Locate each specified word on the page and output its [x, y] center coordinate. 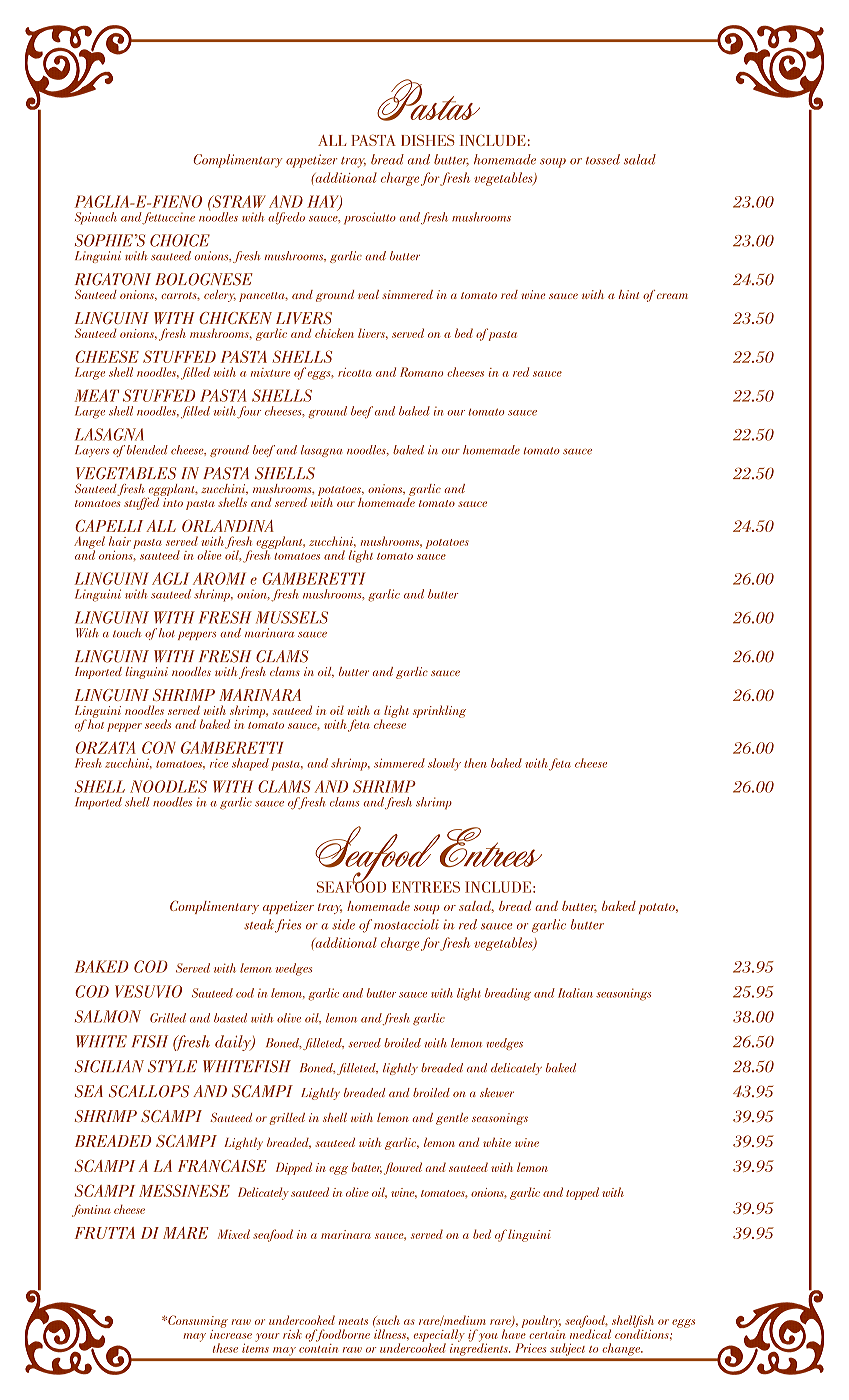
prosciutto [370, 218]
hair [120, 541]
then [475, 763]
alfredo [286, 218]
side [343, 924]
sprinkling [439, 711]
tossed [603, 159]
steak [260, 925]
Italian [575, 993]
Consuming [197, 1321]
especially [439, 1336]
